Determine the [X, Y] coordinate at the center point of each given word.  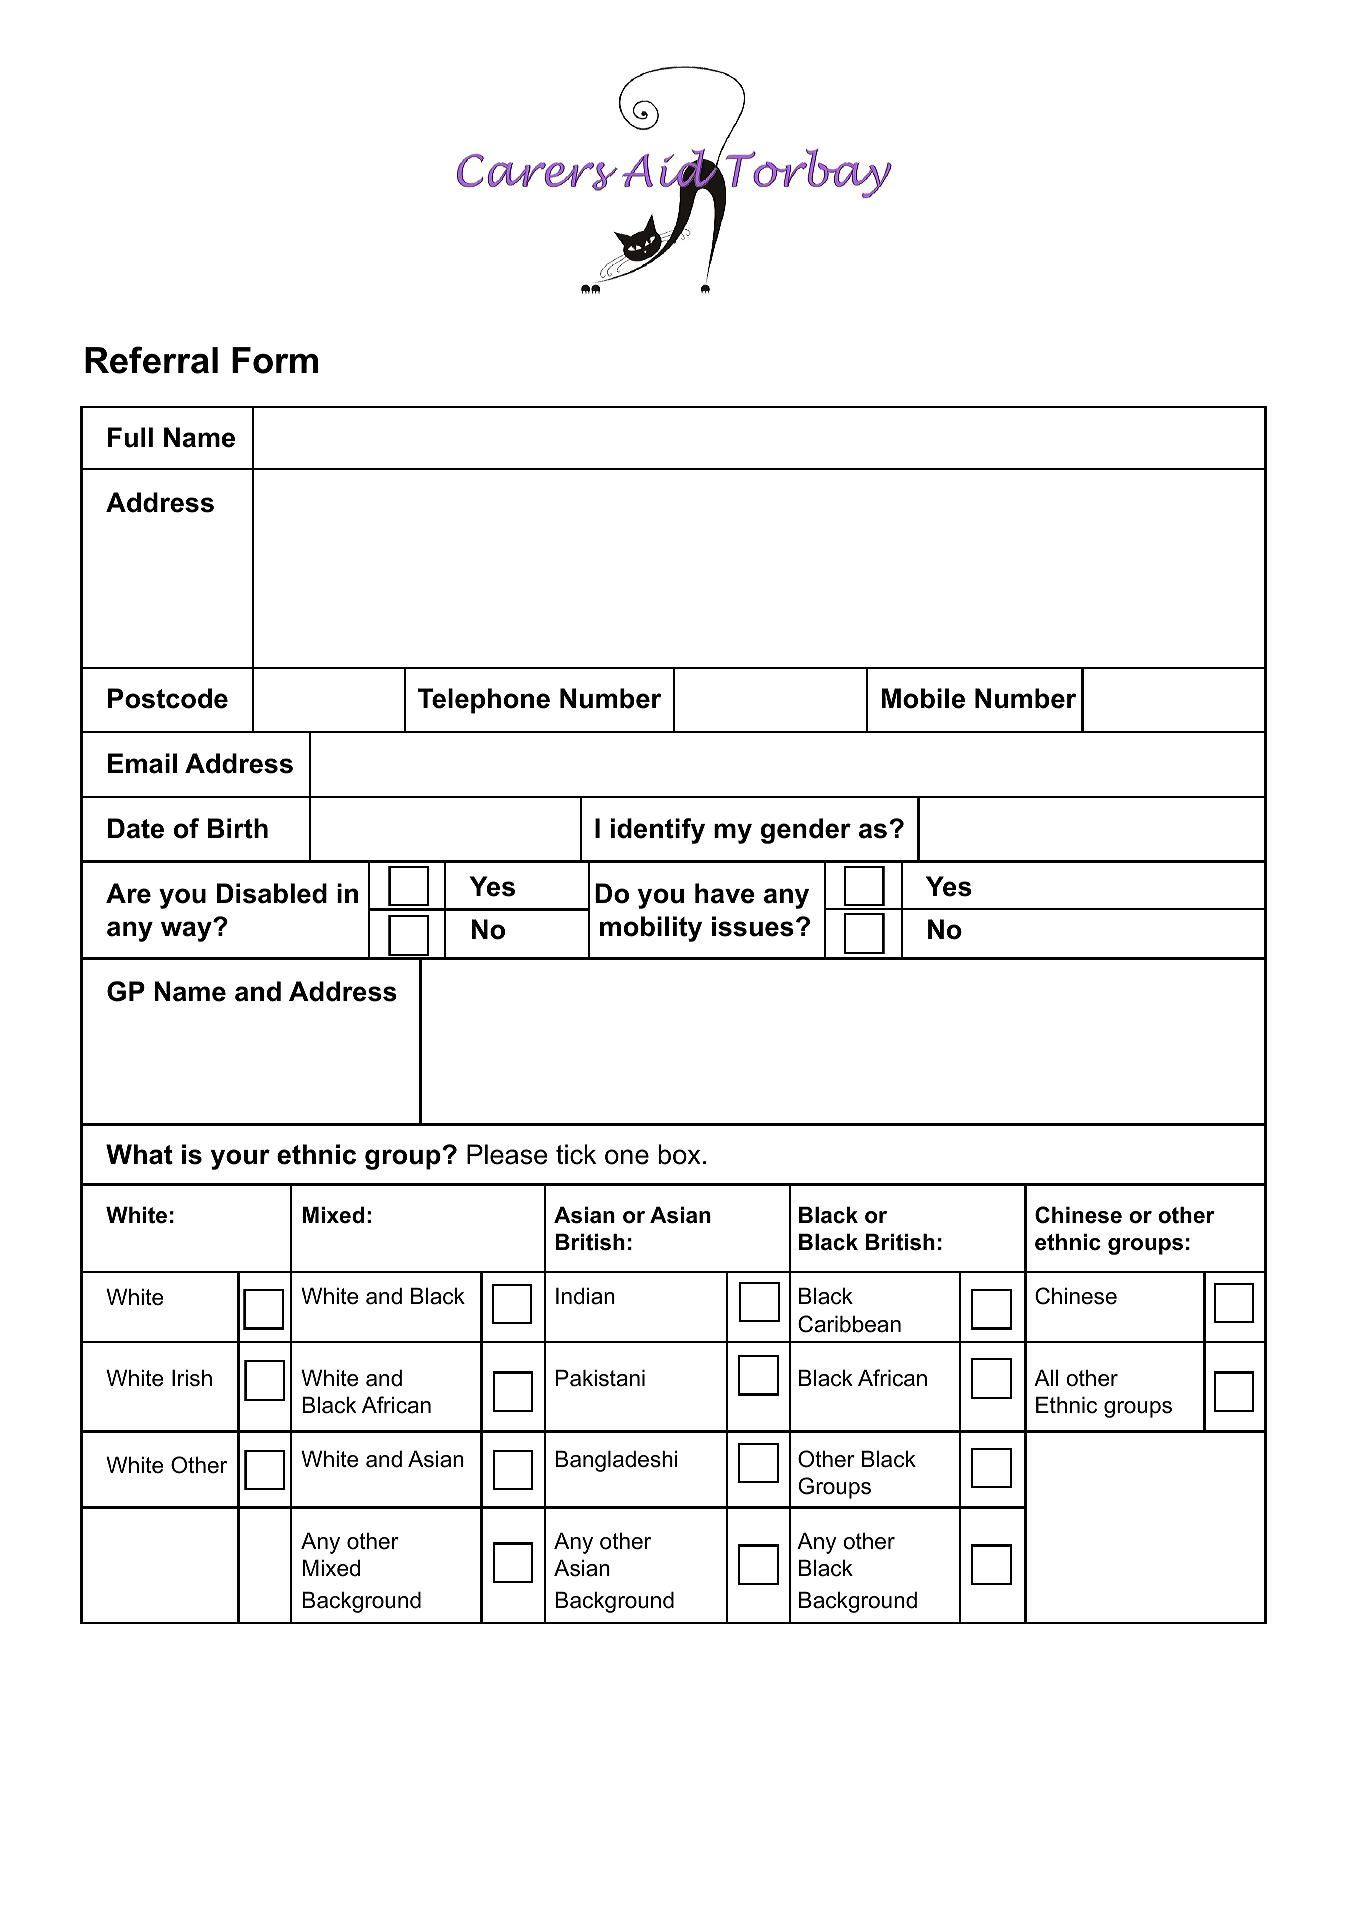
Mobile [923, 698]
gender [806, 831]
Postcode [168, 698]
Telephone [484, 701]
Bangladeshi [617, 1461]
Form [275, 360]
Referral [151, 360]
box [679, 1154]
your [240, 1159]
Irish [192, 1378]
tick [576, 1154]
